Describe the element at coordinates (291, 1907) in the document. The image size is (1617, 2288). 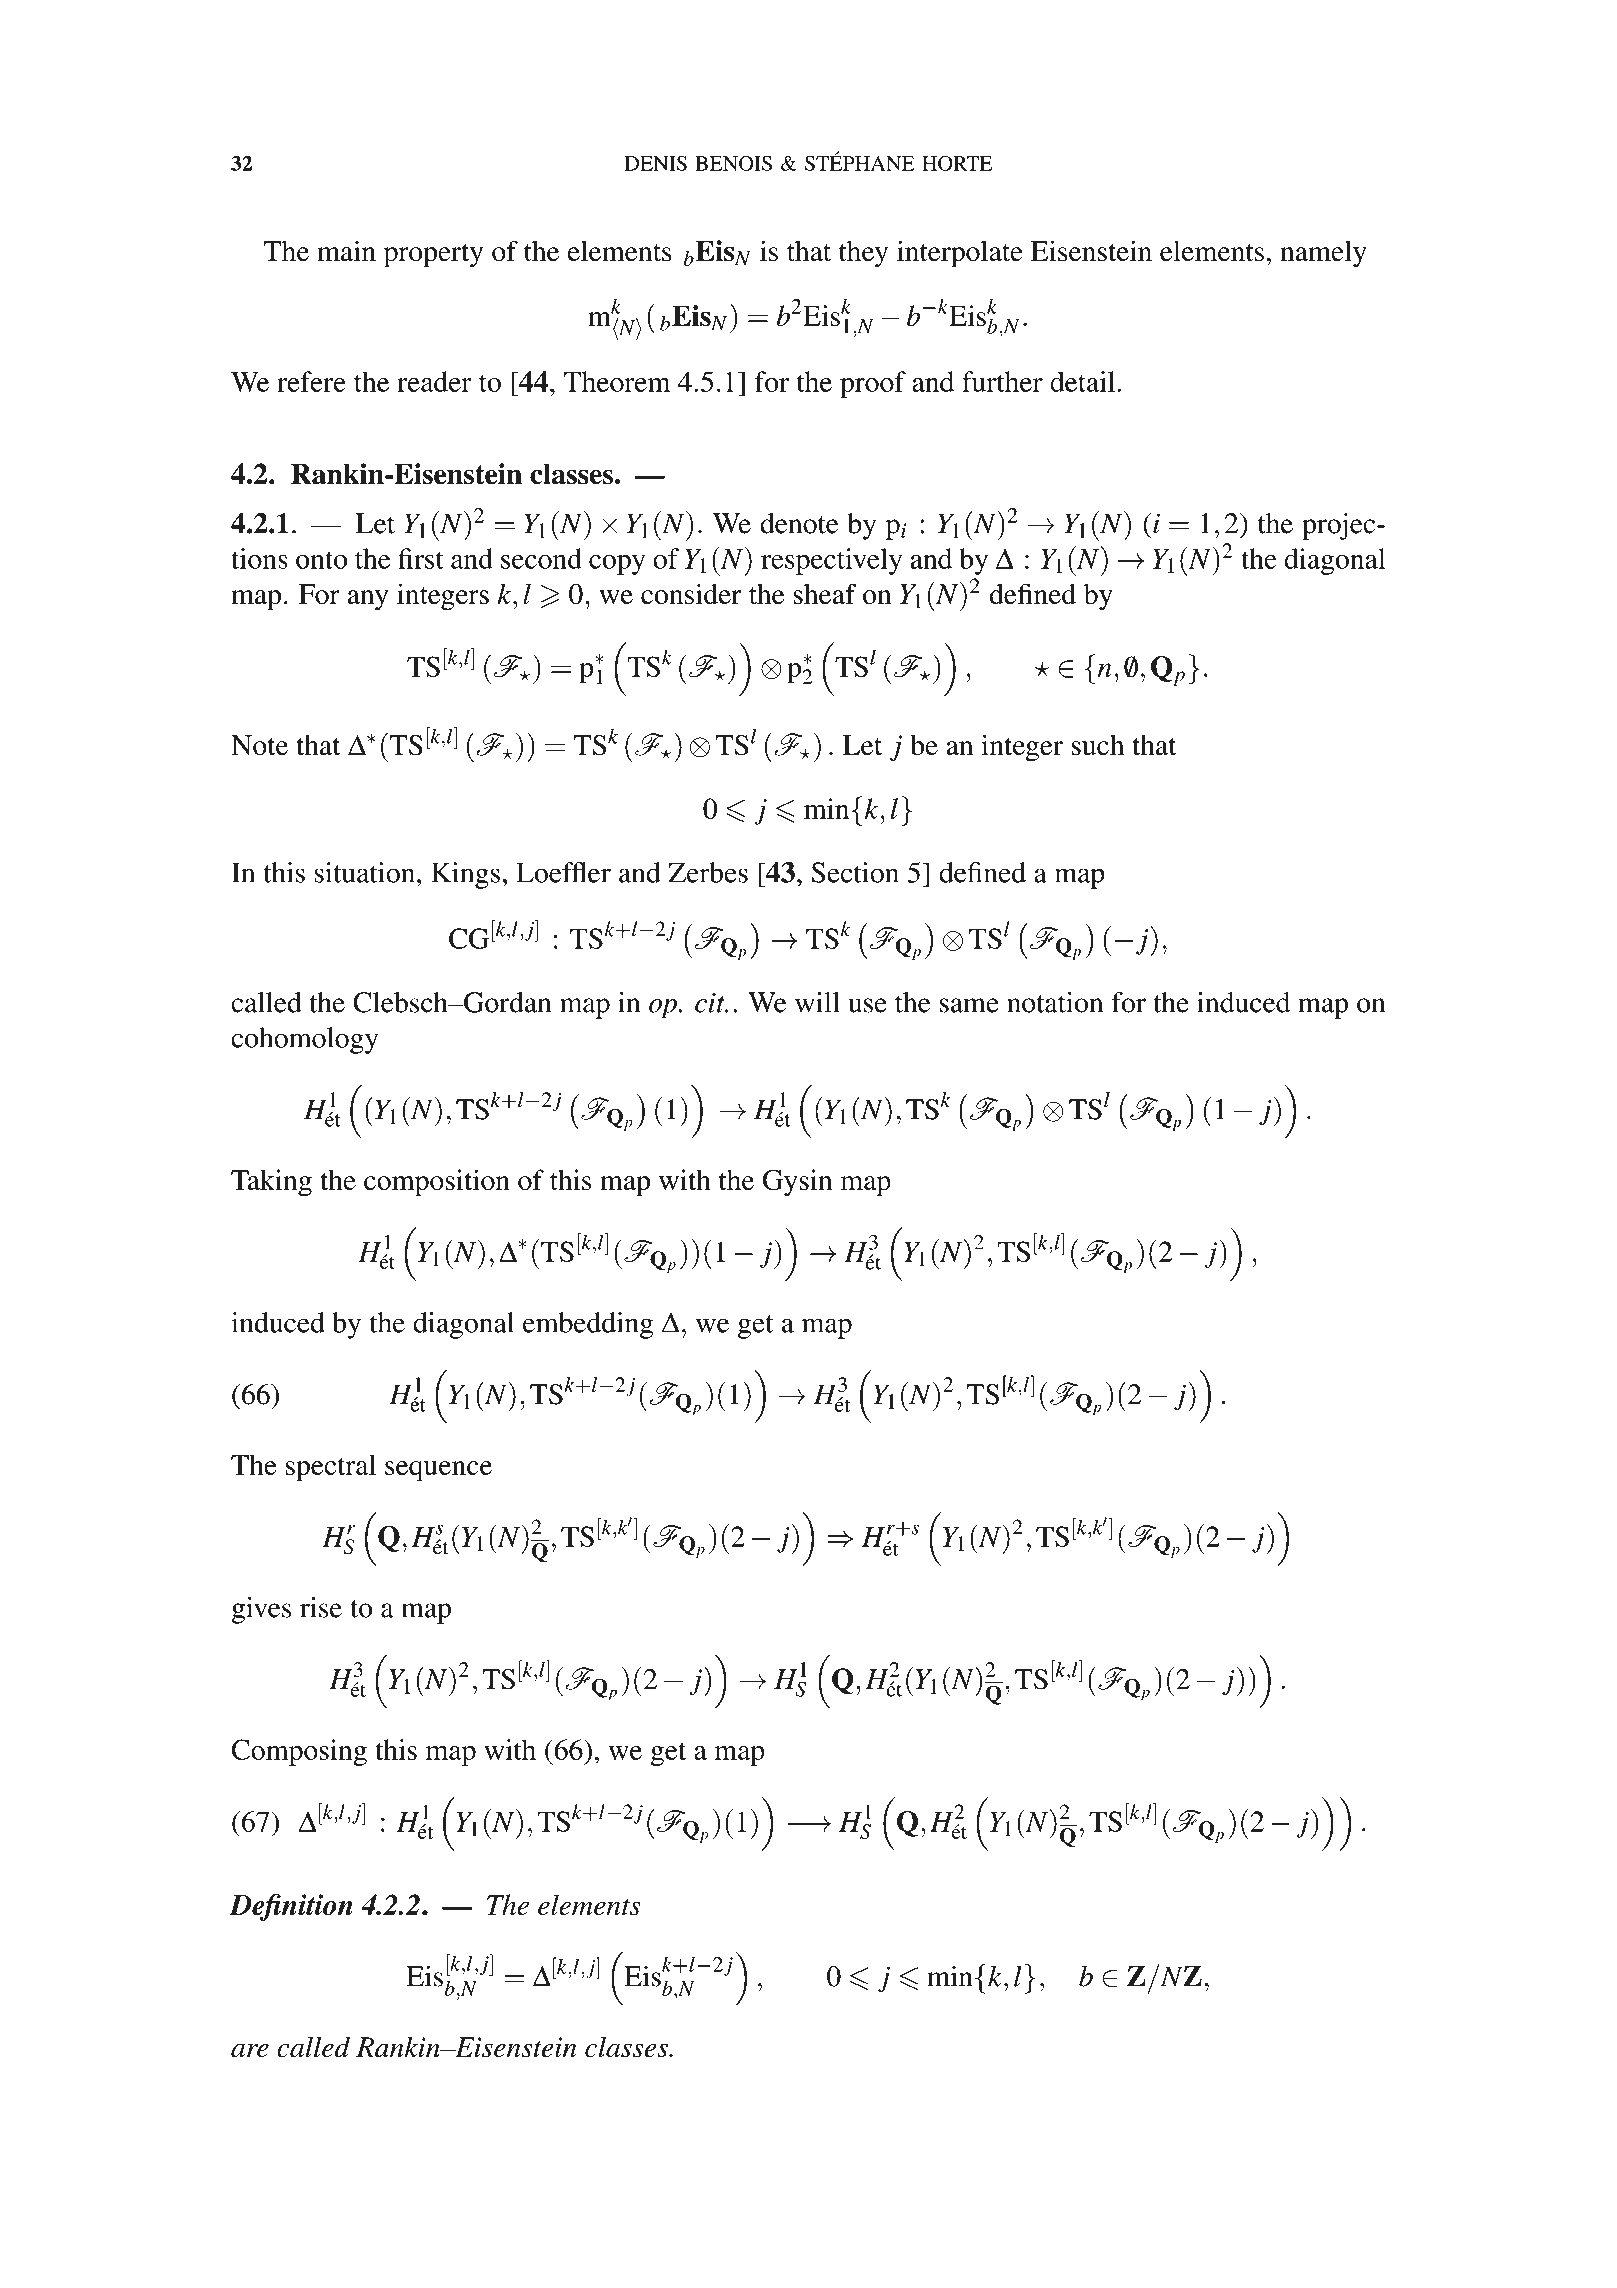
I see `Definition` at that location.
